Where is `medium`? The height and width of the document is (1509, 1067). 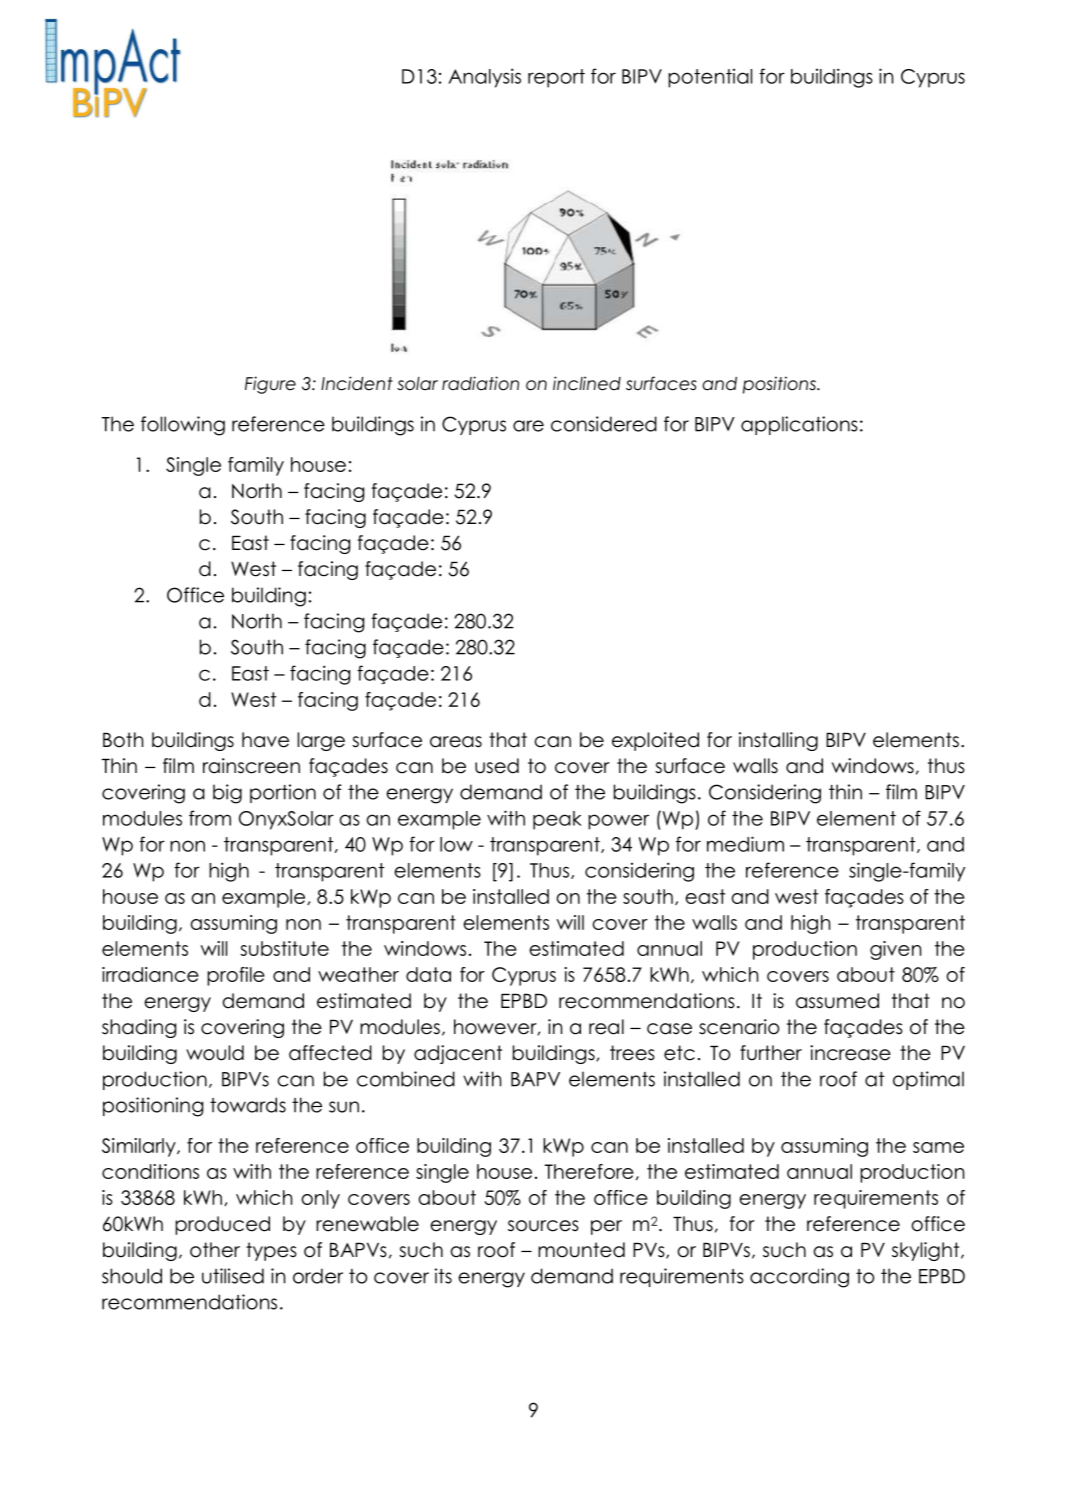 medium is located at coordinates (745, 844).
